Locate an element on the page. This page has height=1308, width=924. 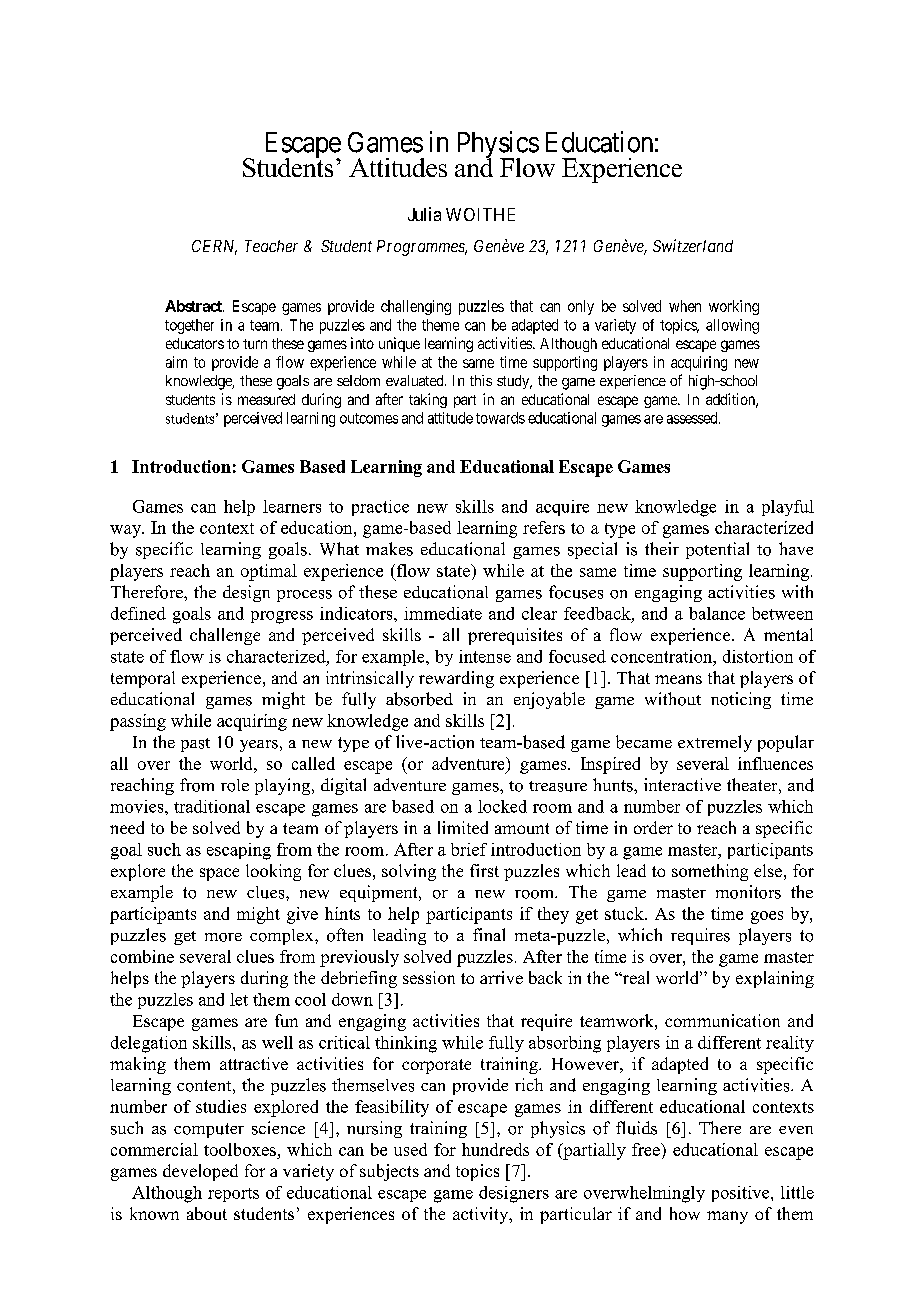
developed is located at coordinates (200, 1172).
